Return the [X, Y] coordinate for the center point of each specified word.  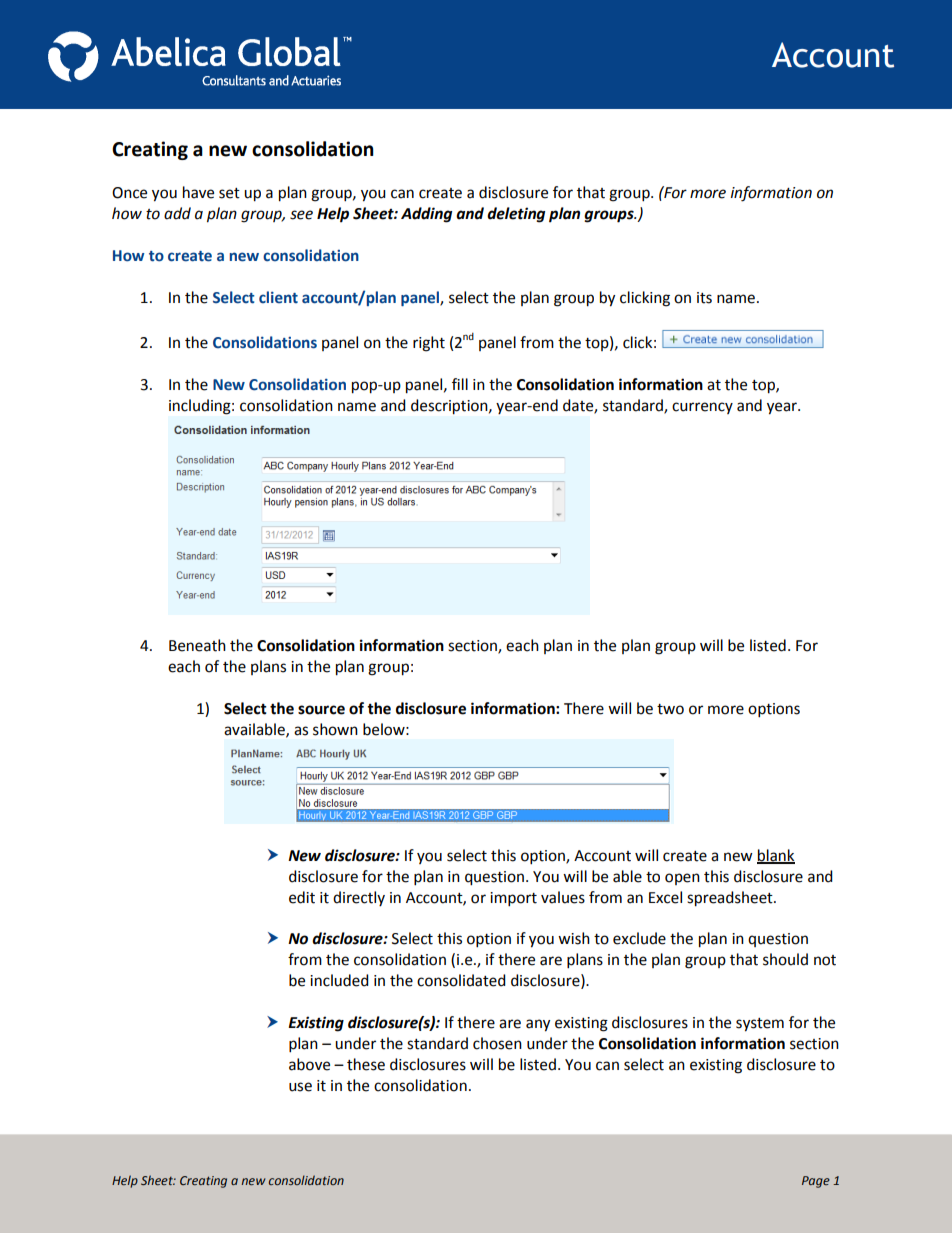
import [513, 899]
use [300, 1087]
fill [460, 384]
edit [302, 897]
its [704, 298]
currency [702, 408]
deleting [516, 215]
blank [776, 856]
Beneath [197, 645]
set [229, 193]
